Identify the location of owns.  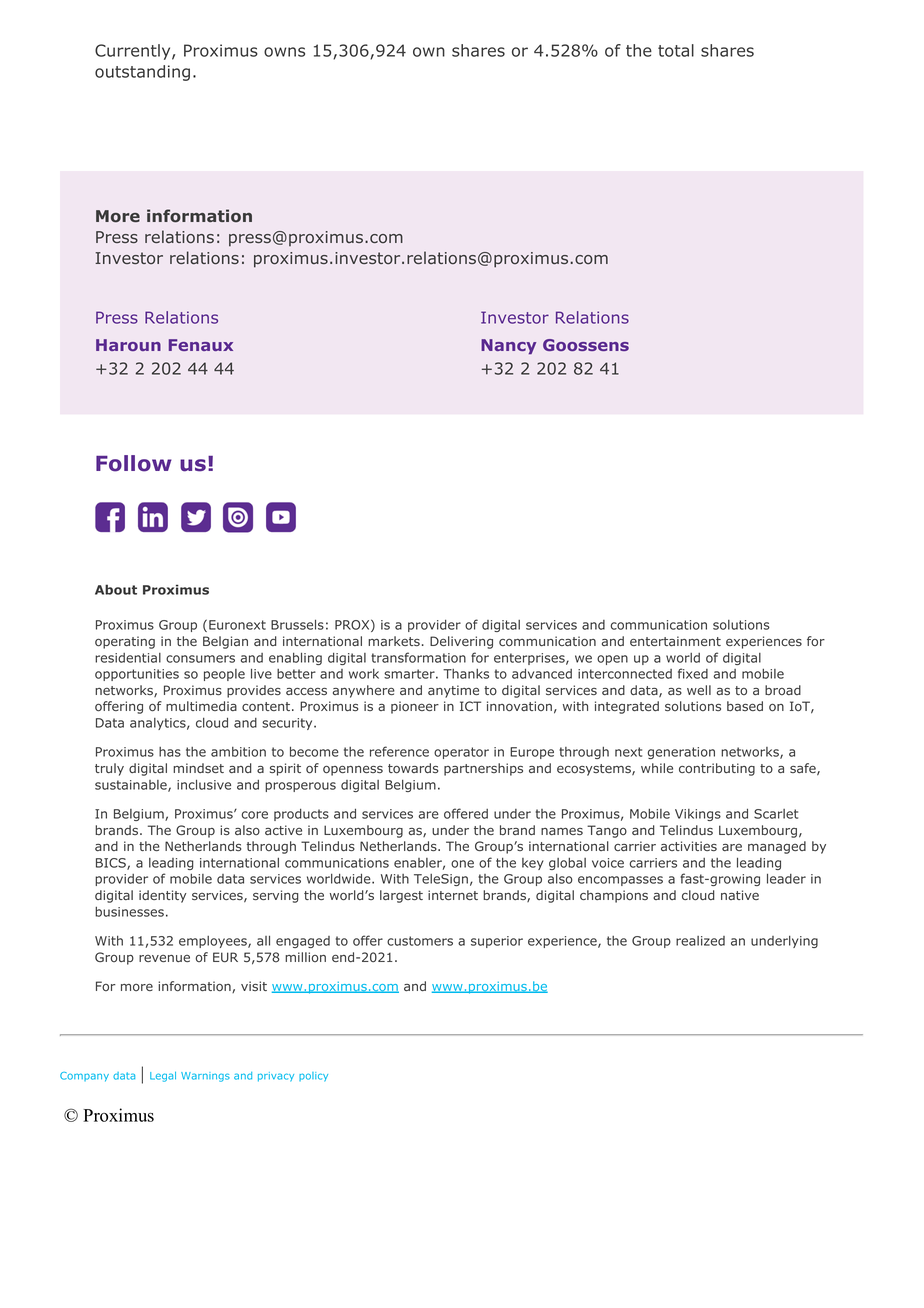
(284, 52).
